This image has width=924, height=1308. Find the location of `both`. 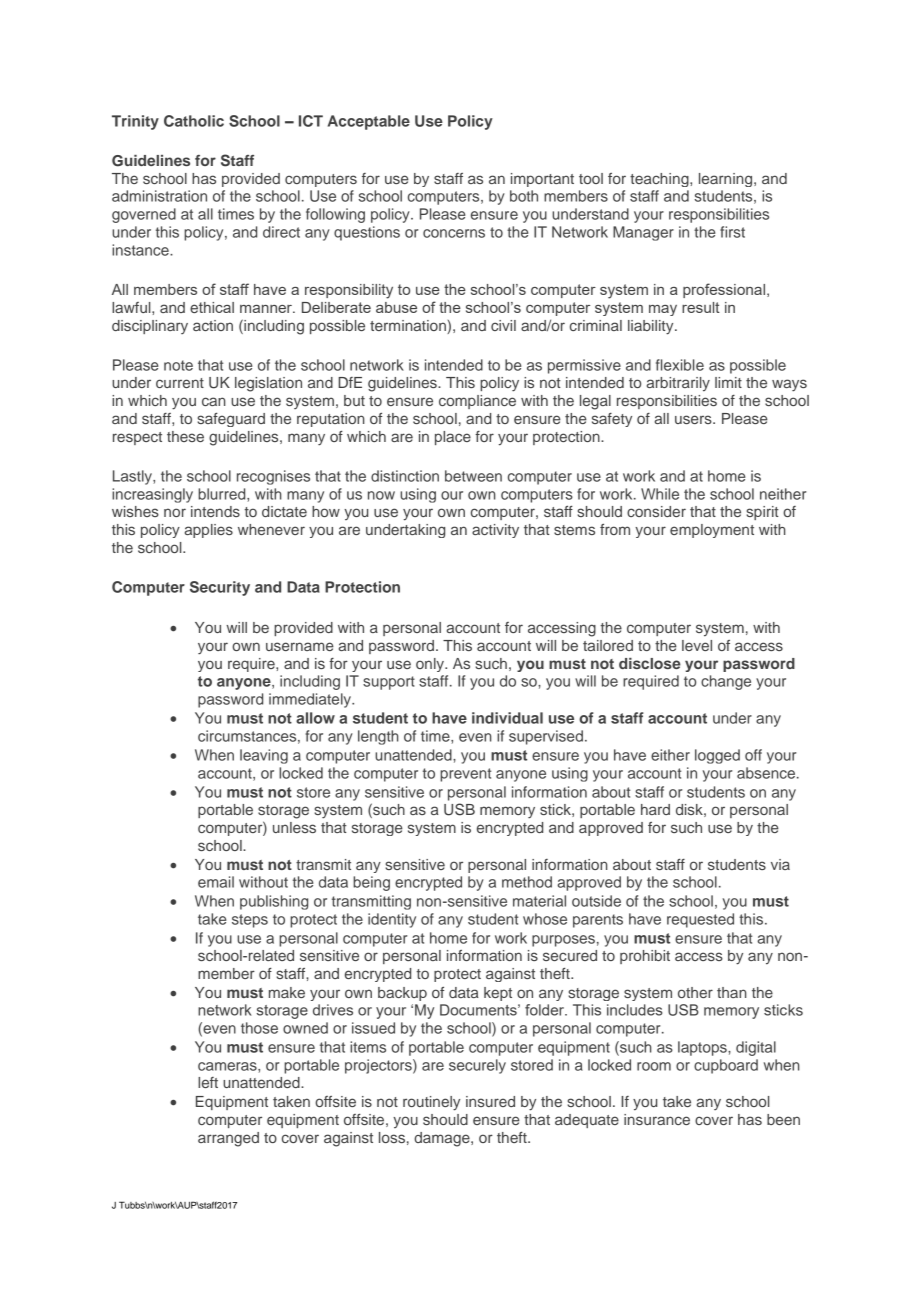

both is located at coordinates (524, 196).
